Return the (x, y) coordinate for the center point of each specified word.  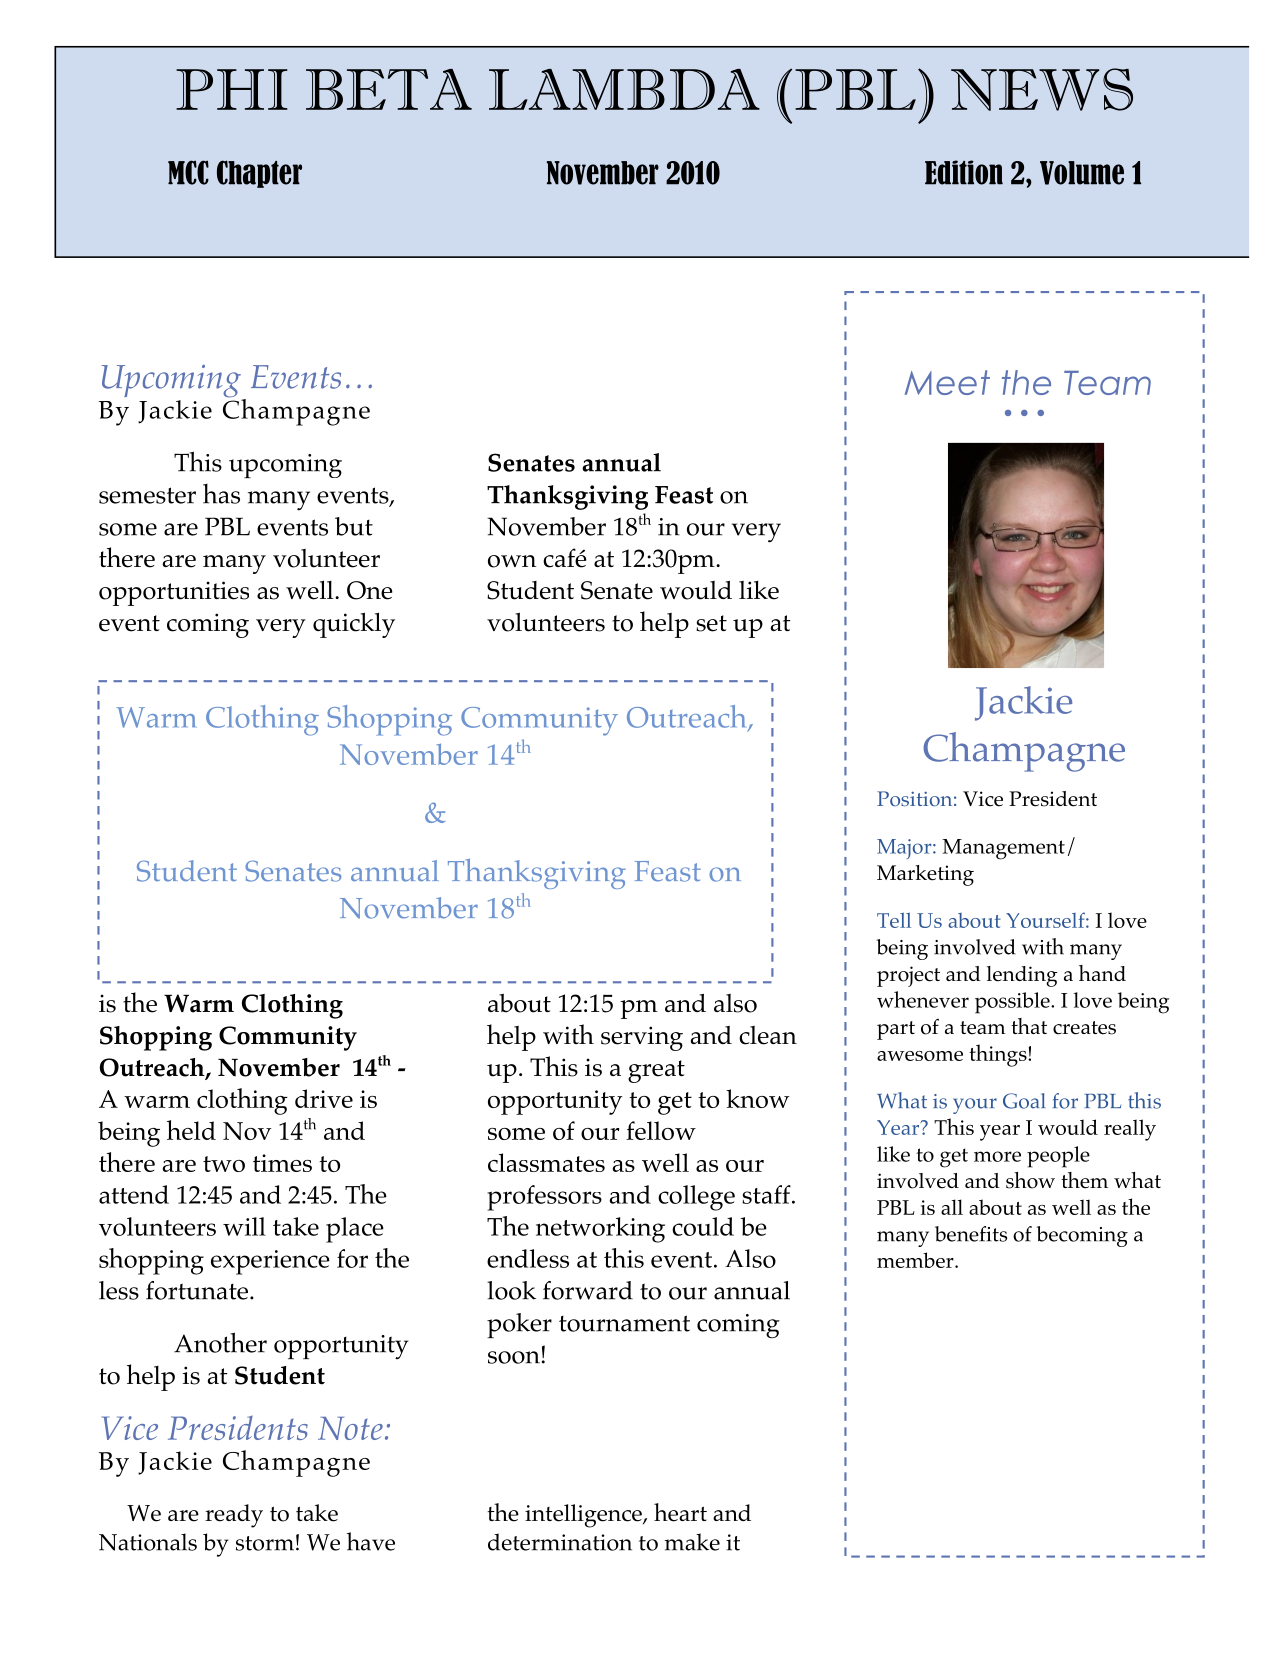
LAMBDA (624, 89)
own (512, 561)
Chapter (259, 174)
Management (1003, 849)
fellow (661, 1130)
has (221, 494)
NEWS (1042, 89)
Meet (947, 382)
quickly (354, 625)
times (282, 1163)
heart (680, 1512)
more (997, 1156)
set (711, 623)
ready (234, 1516)
